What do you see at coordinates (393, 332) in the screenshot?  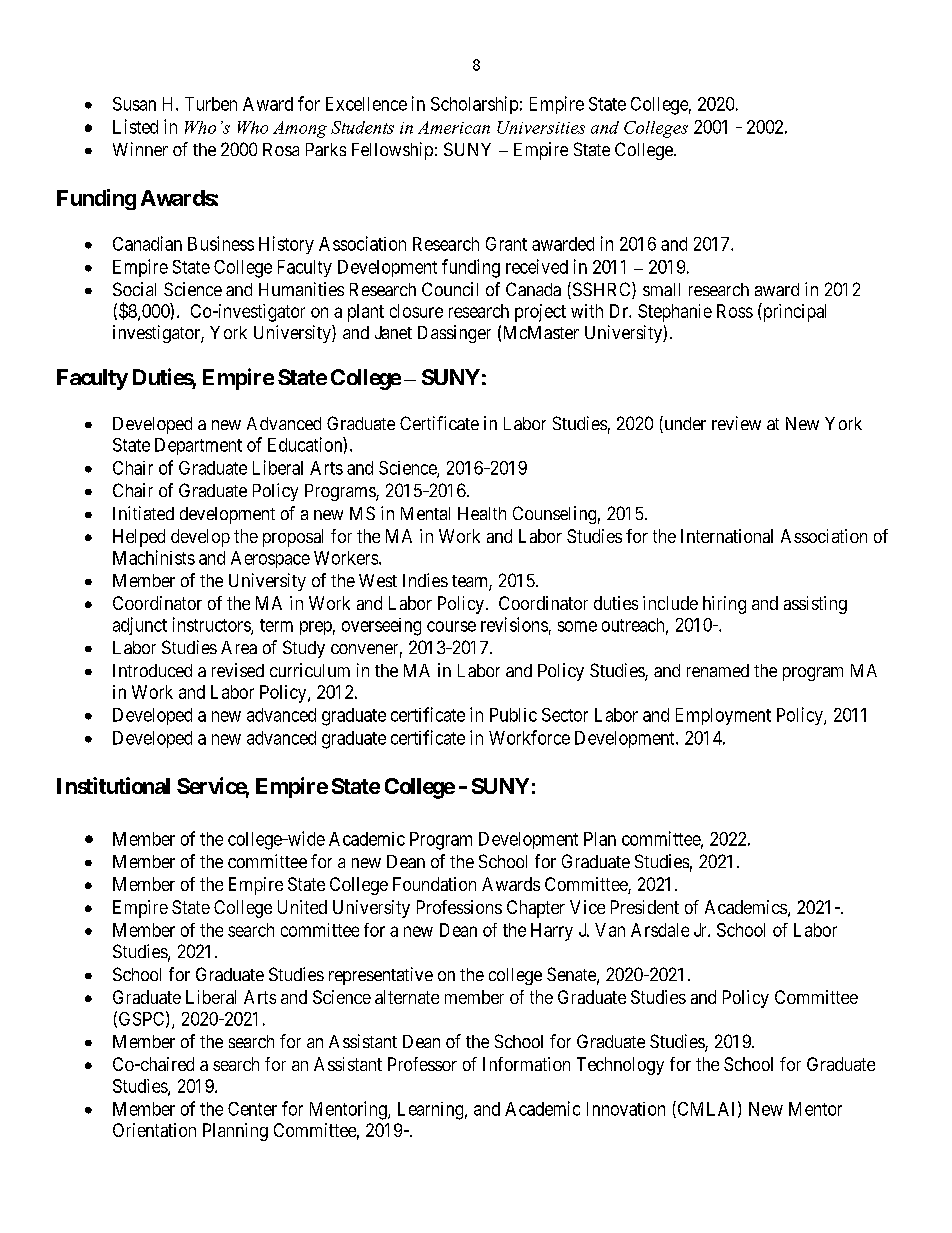 I see `Janet` at bounding box center [393, 332].
